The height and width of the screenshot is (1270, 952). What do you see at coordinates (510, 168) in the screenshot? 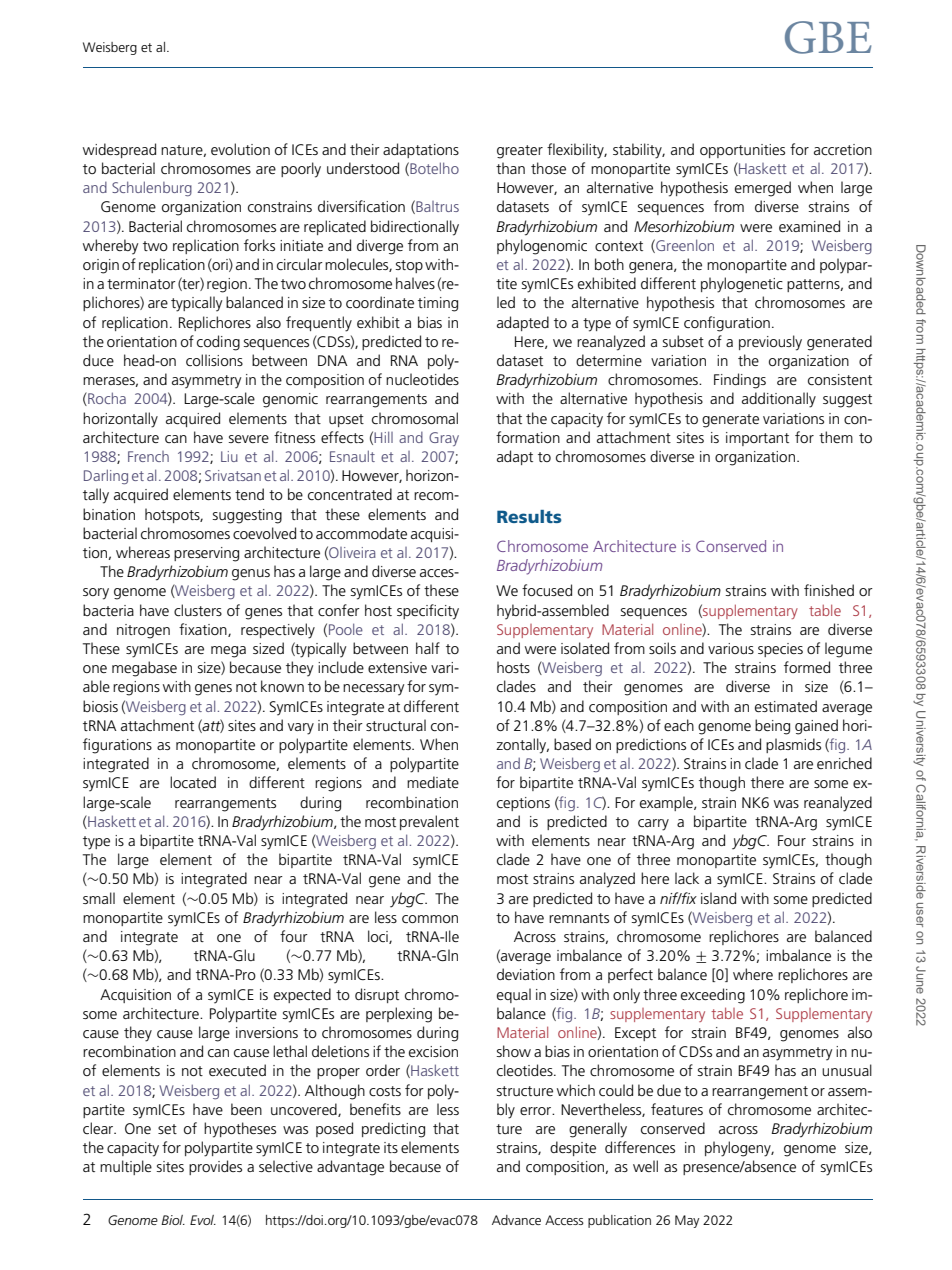
I see `than` at bounding box center [510, 168].
